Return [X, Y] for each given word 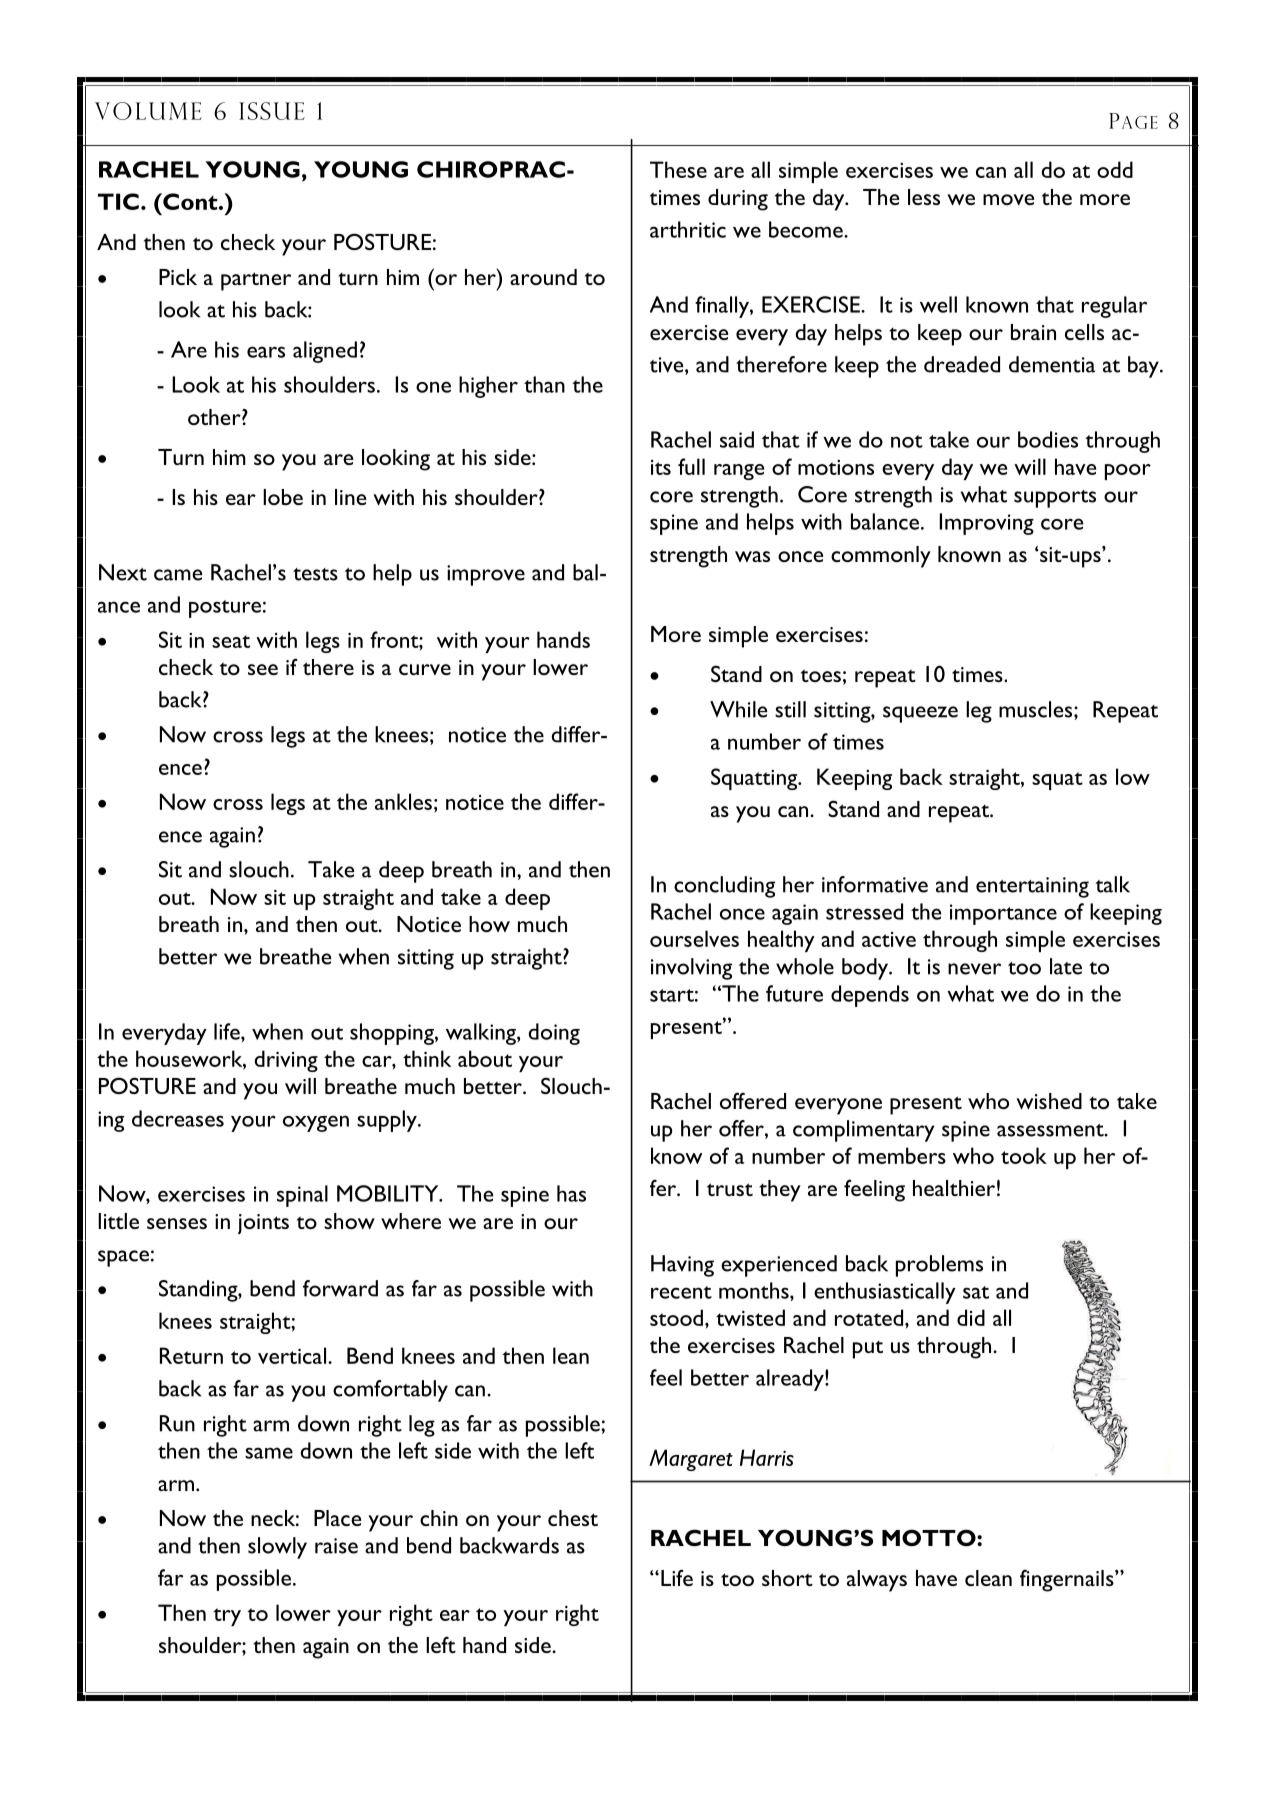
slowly [277, 1548]
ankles [403, 801]
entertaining [1032, 887]
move [1009, 199]
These [678, 169]
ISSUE [272, 111]
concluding [724, 887]
